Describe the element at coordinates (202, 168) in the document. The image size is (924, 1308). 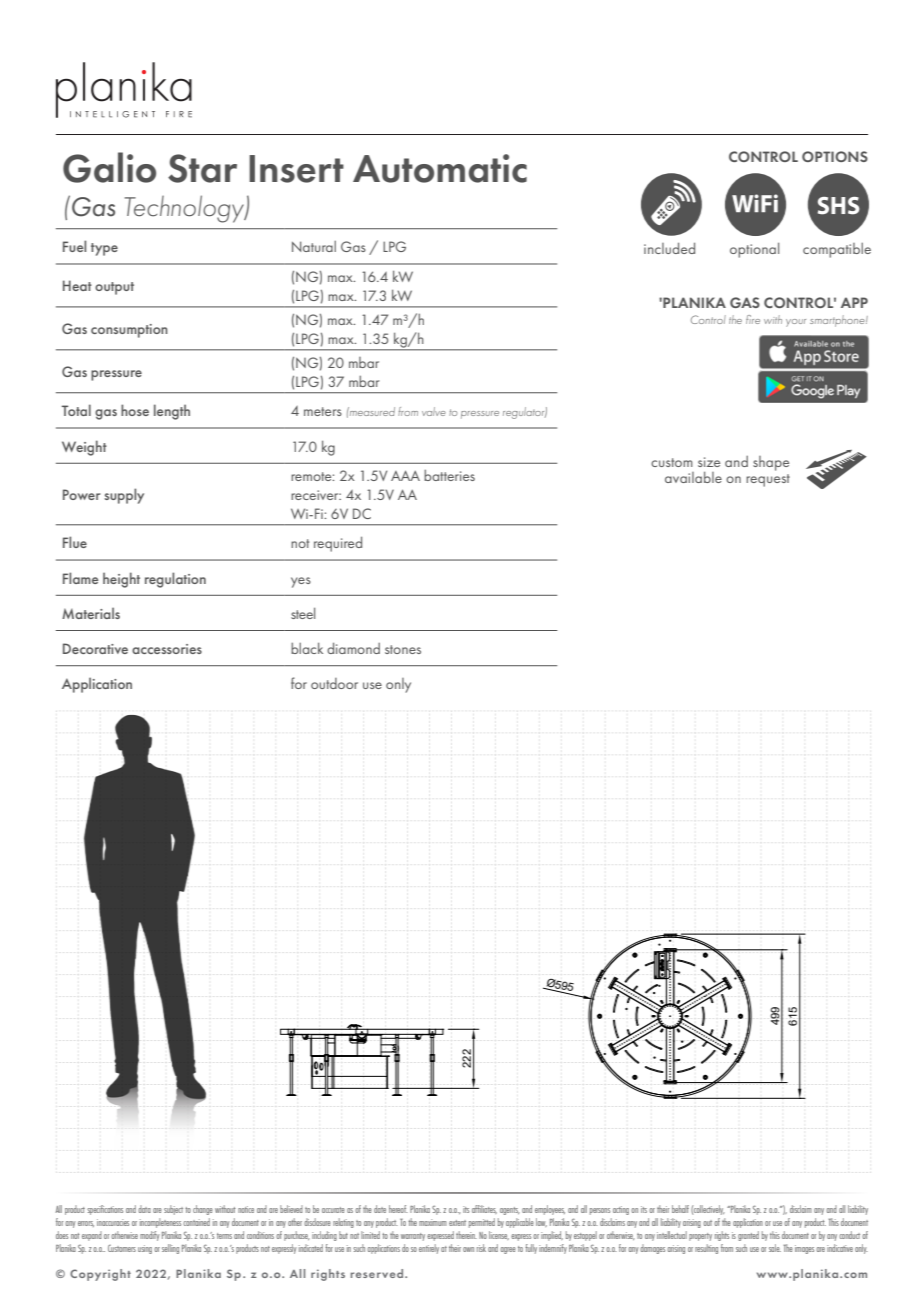
I see `Star` at that location.
